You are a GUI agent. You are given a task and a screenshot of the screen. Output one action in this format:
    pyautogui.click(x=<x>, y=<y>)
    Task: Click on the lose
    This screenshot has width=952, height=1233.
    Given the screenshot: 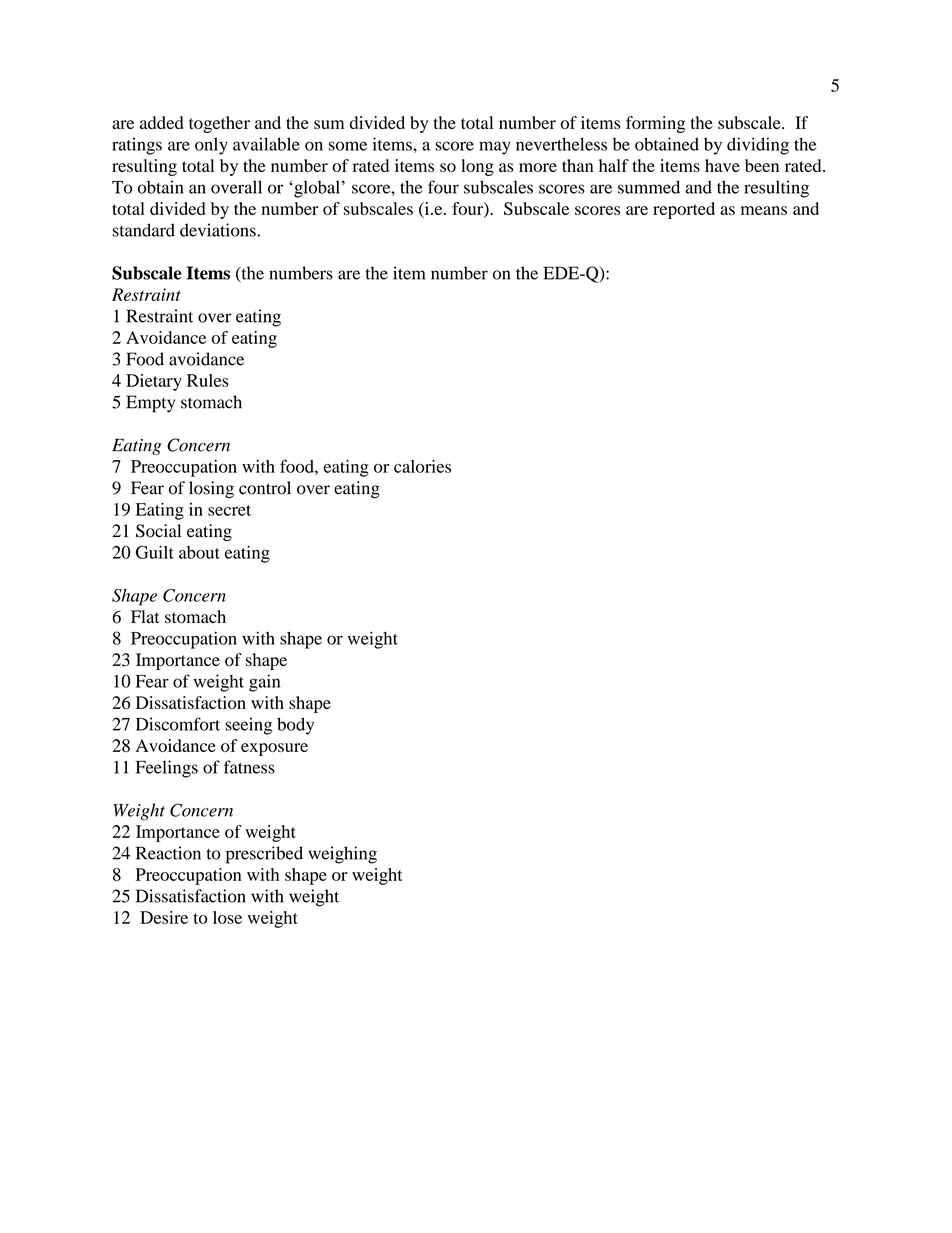 What is the action you would take?
    pyautogui.click(x=227, y=917)
